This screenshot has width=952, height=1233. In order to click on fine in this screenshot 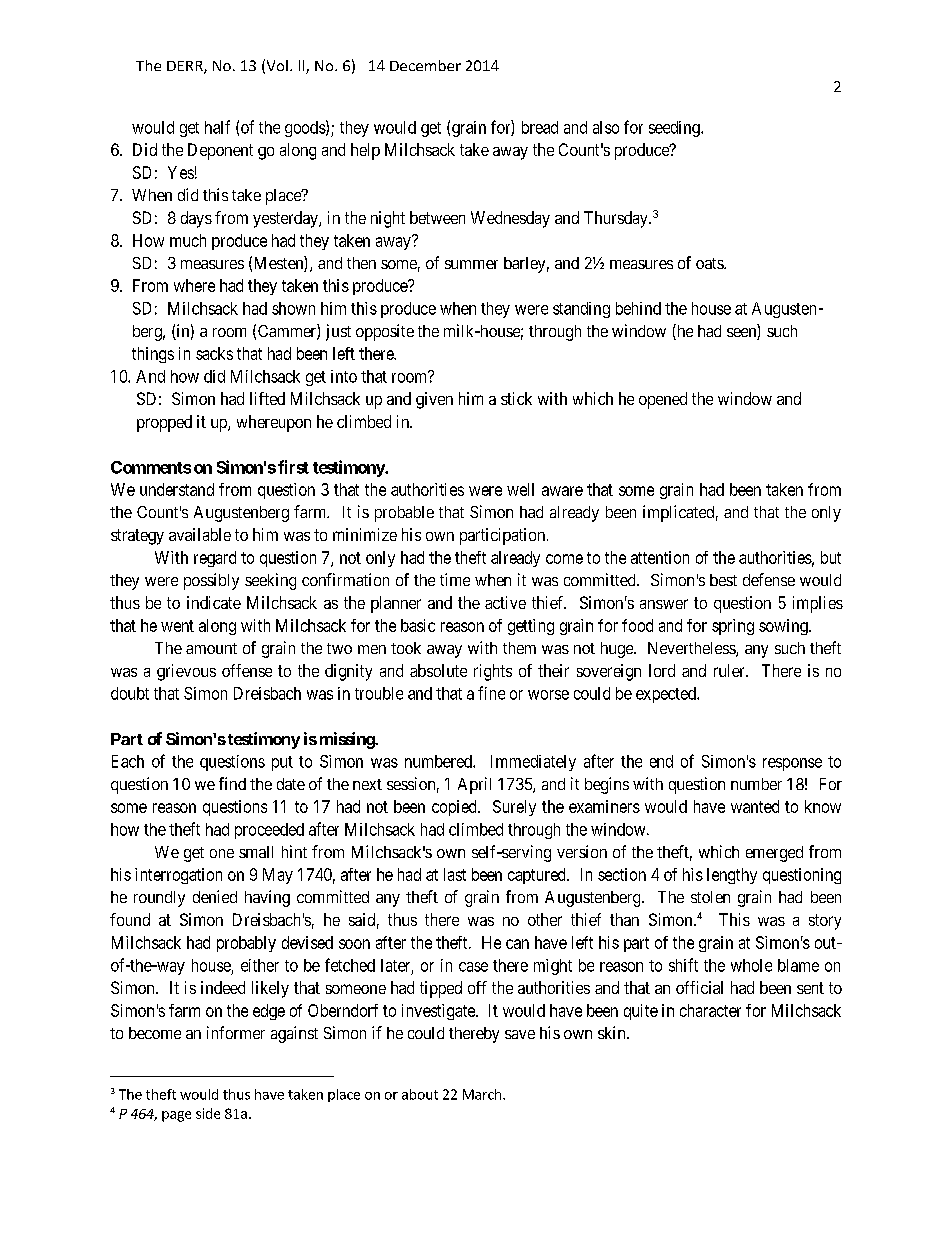, I will do `click(491, 693)`.
